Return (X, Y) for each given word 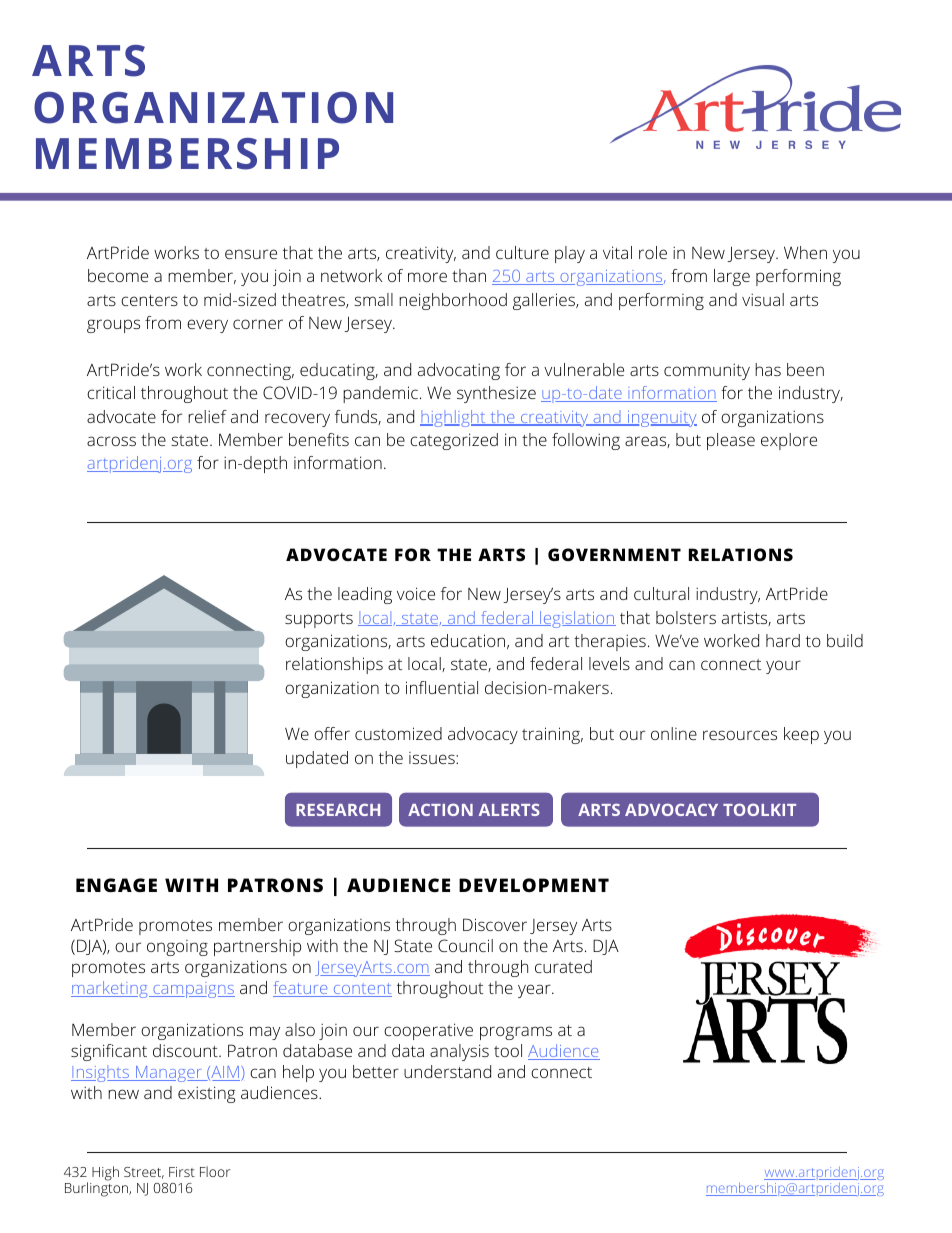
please (731, 441)
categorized (454, 441)
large (732, 277)
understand (447, 1071)
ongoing (177, 948)
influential (442, 687)
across (111, 441)
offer (332, 733)
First (182, 1172)
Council (465, 945)
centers (149, 300)
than (469, 275)
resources (740, 735)
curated (563, 966)
